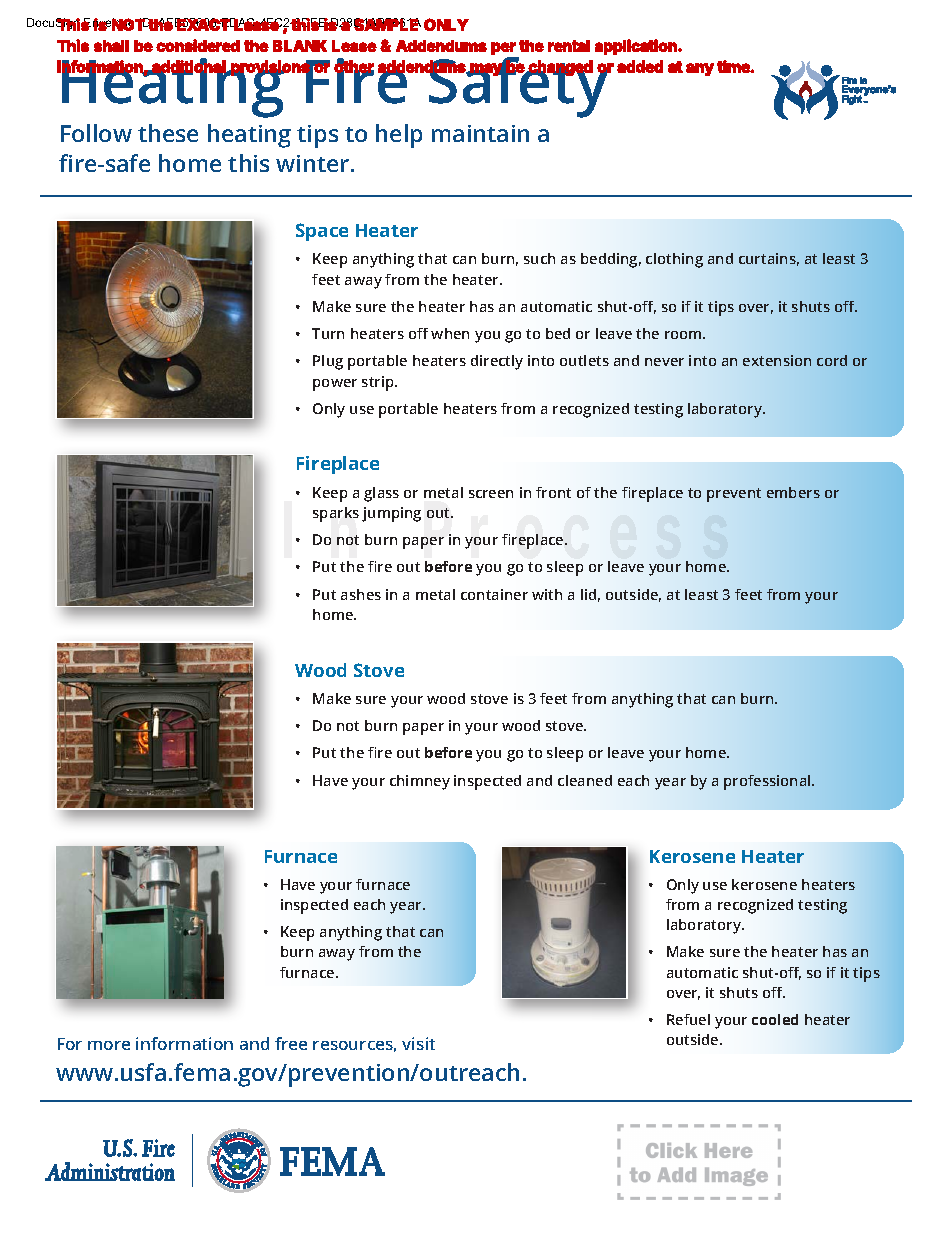 The image size is (952, 1233). What do you see at coordinates (450, 333) in the screenshot?
I see `when` at bounding box center [450, 333].
